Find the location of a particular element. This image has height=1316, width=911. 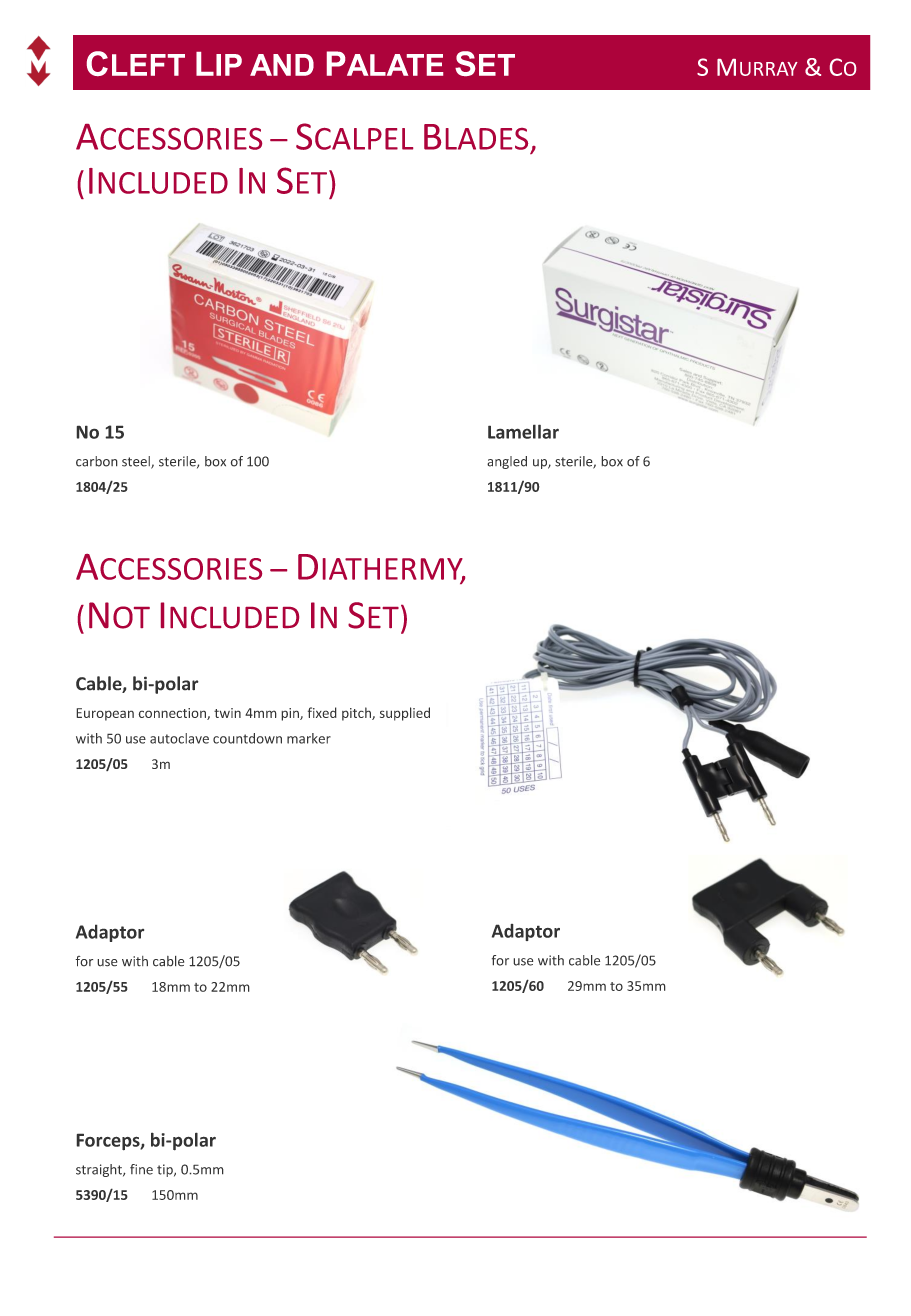

steel is located at coordinates (137, 462).
